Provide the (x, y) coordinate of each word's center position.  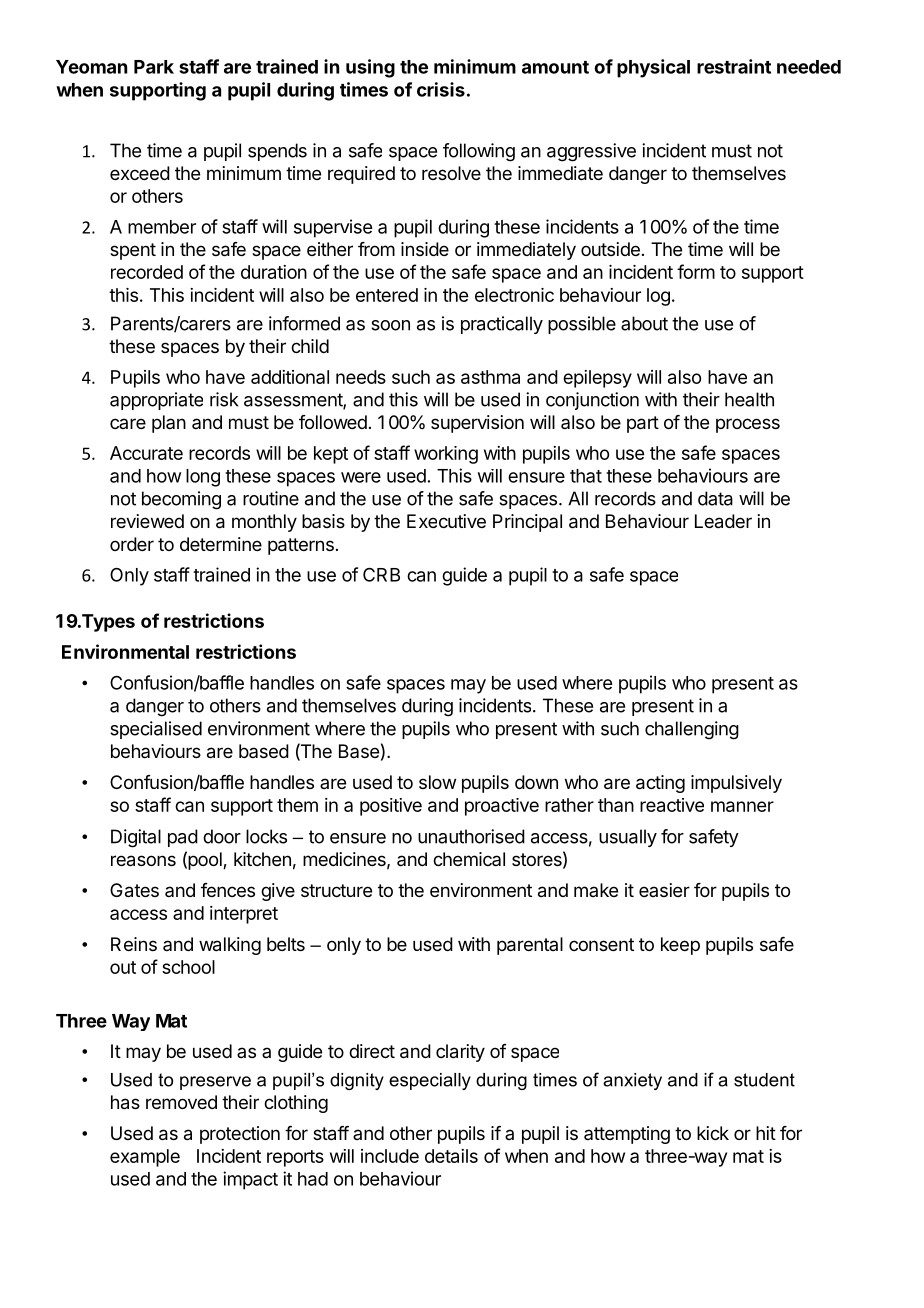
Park (154, 67)
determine (221, 544)
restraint (734, 66)
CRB (381, 574)
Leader (723, 521)
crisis (441, 89)
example (145, 1158)
